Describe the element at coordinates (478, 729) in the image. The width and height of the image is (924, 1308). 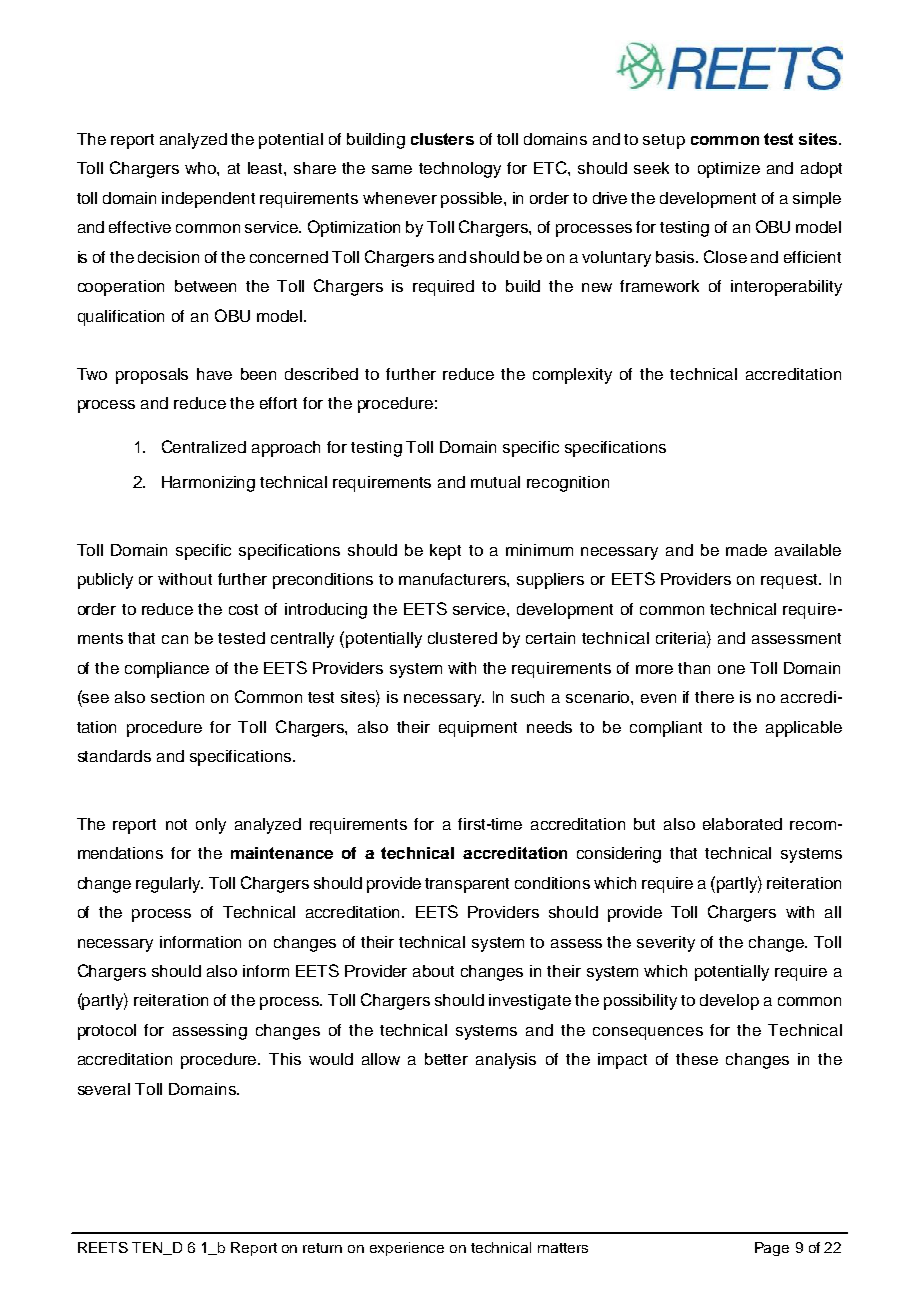
I see `equipment` at that location.
